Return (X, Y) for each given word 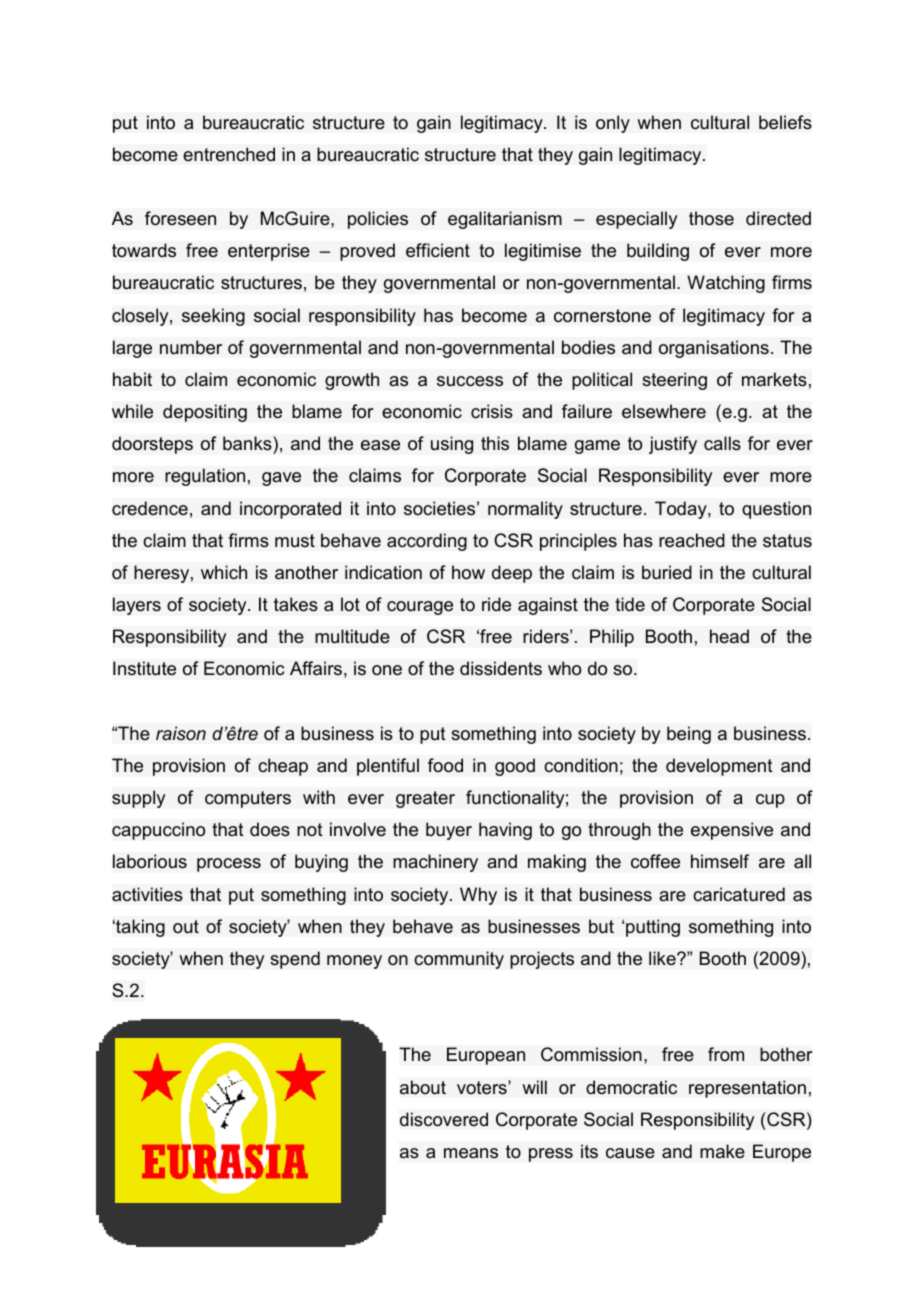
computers (248, 799)
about (423, 1087)
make (722, 1151)
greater (425, 799)
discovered (444, 1119)
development (719, 767)
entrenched (229, 154)
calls (722, 443)
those (711, 218)
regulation (205, 477)
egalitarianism (505, 220)
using (452, 445)
